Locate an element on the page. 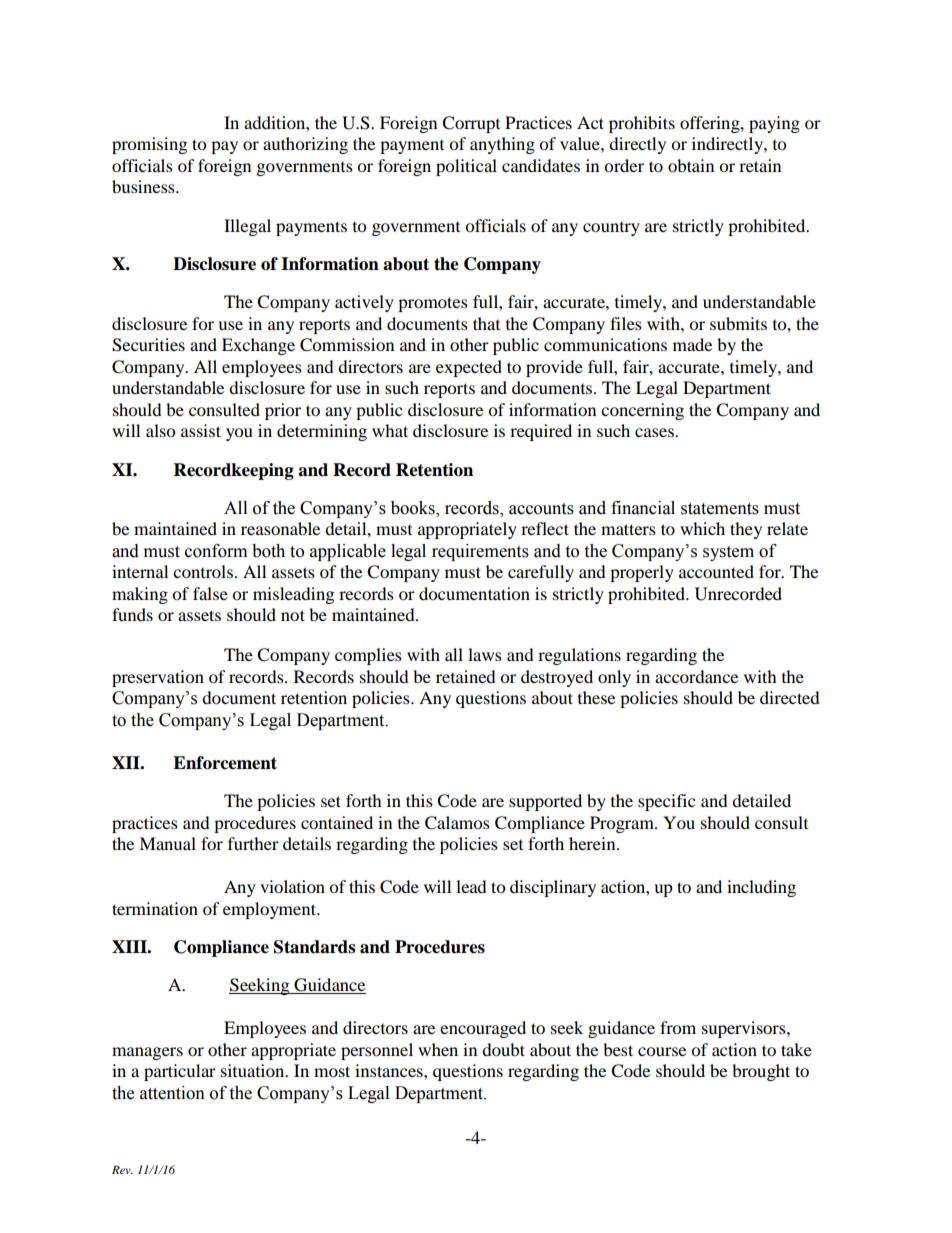 This image has width=952, height=1233. obtain is located at coordinates (691, 165).
